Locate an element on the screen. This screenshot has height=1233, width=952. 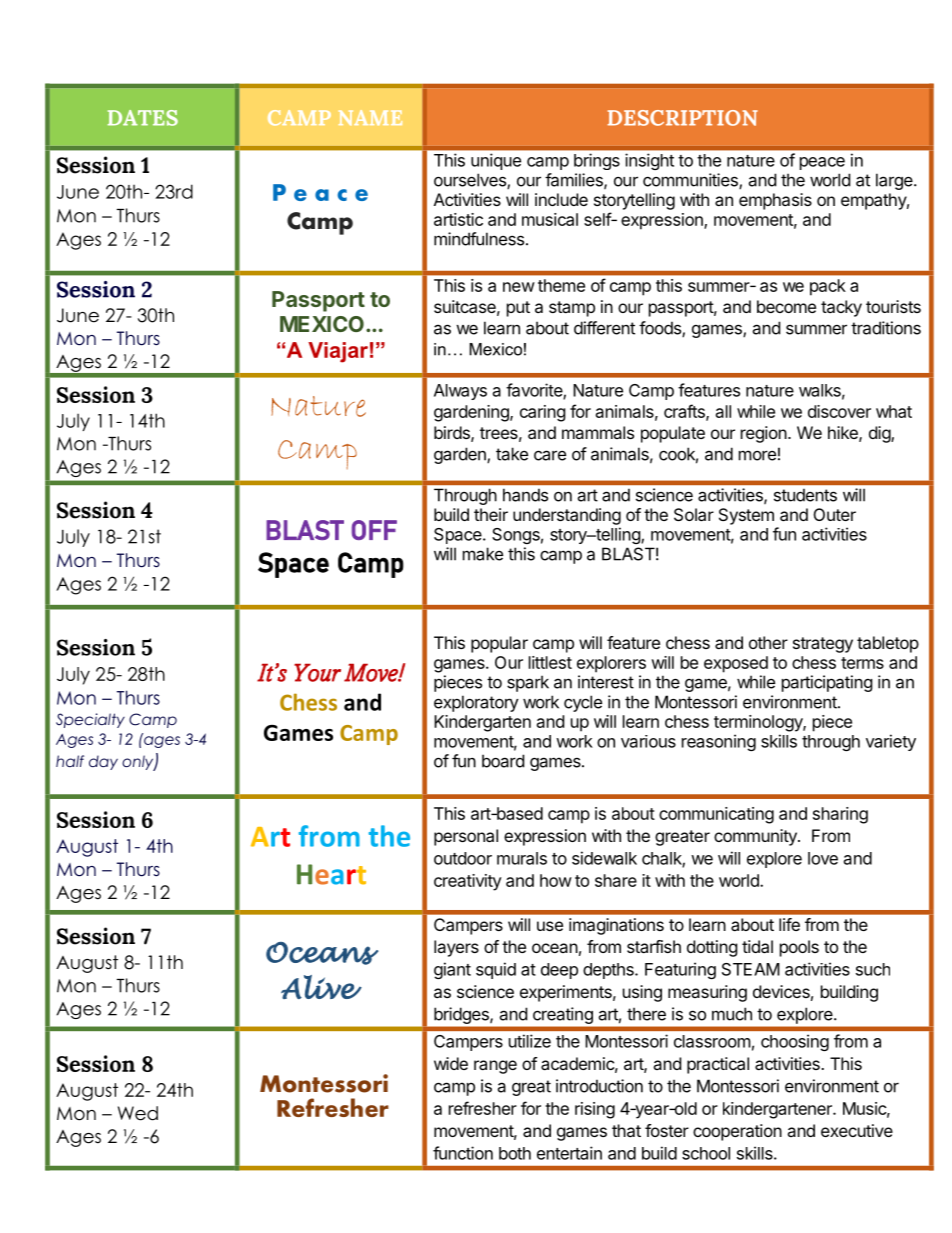
peace is located at coordinates (822, 163).
